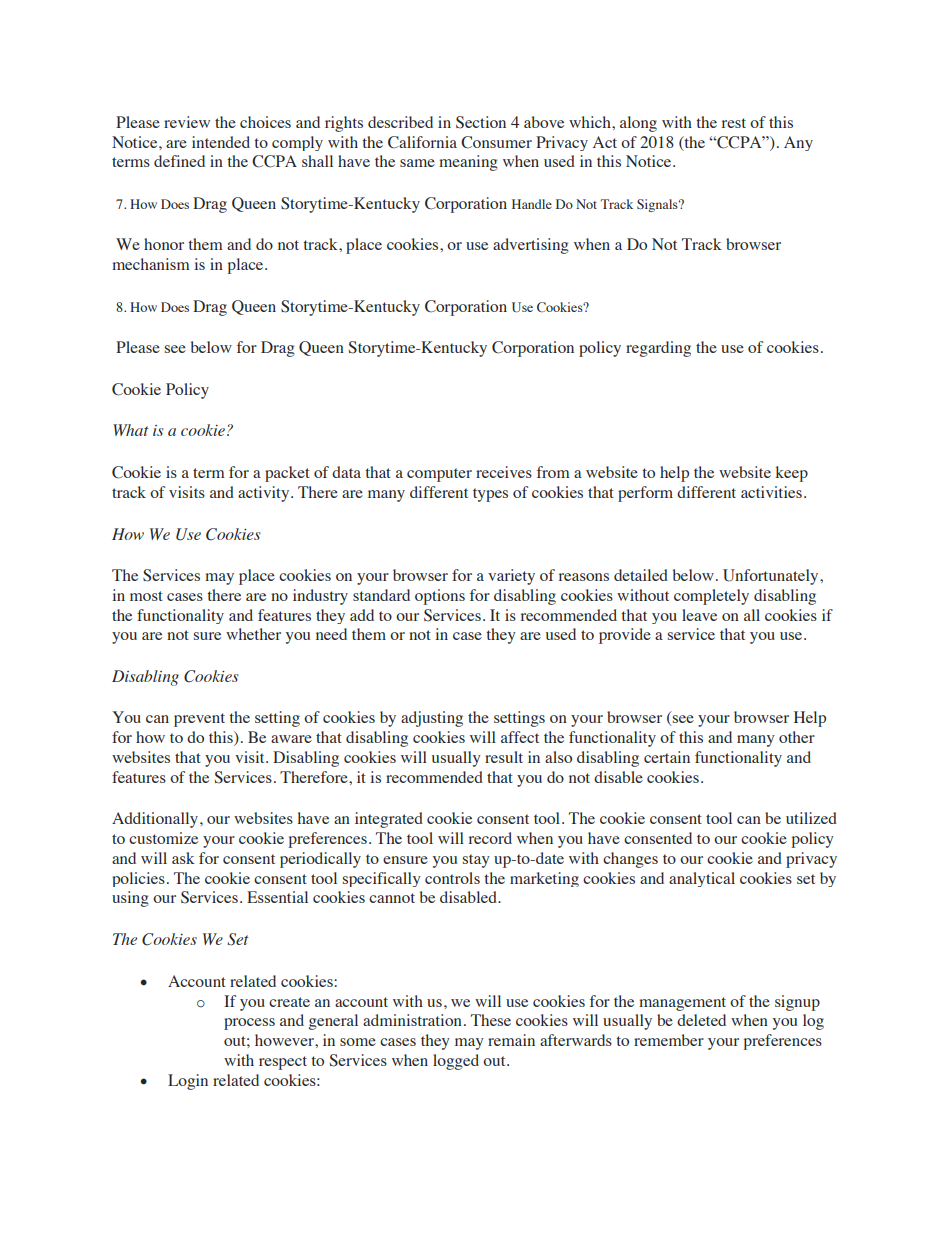 The image size is (952, 1233). What do you see at coordinates (456, 1062) in the screenshot?
I see `logged` at bounding box center [456, 1062].
